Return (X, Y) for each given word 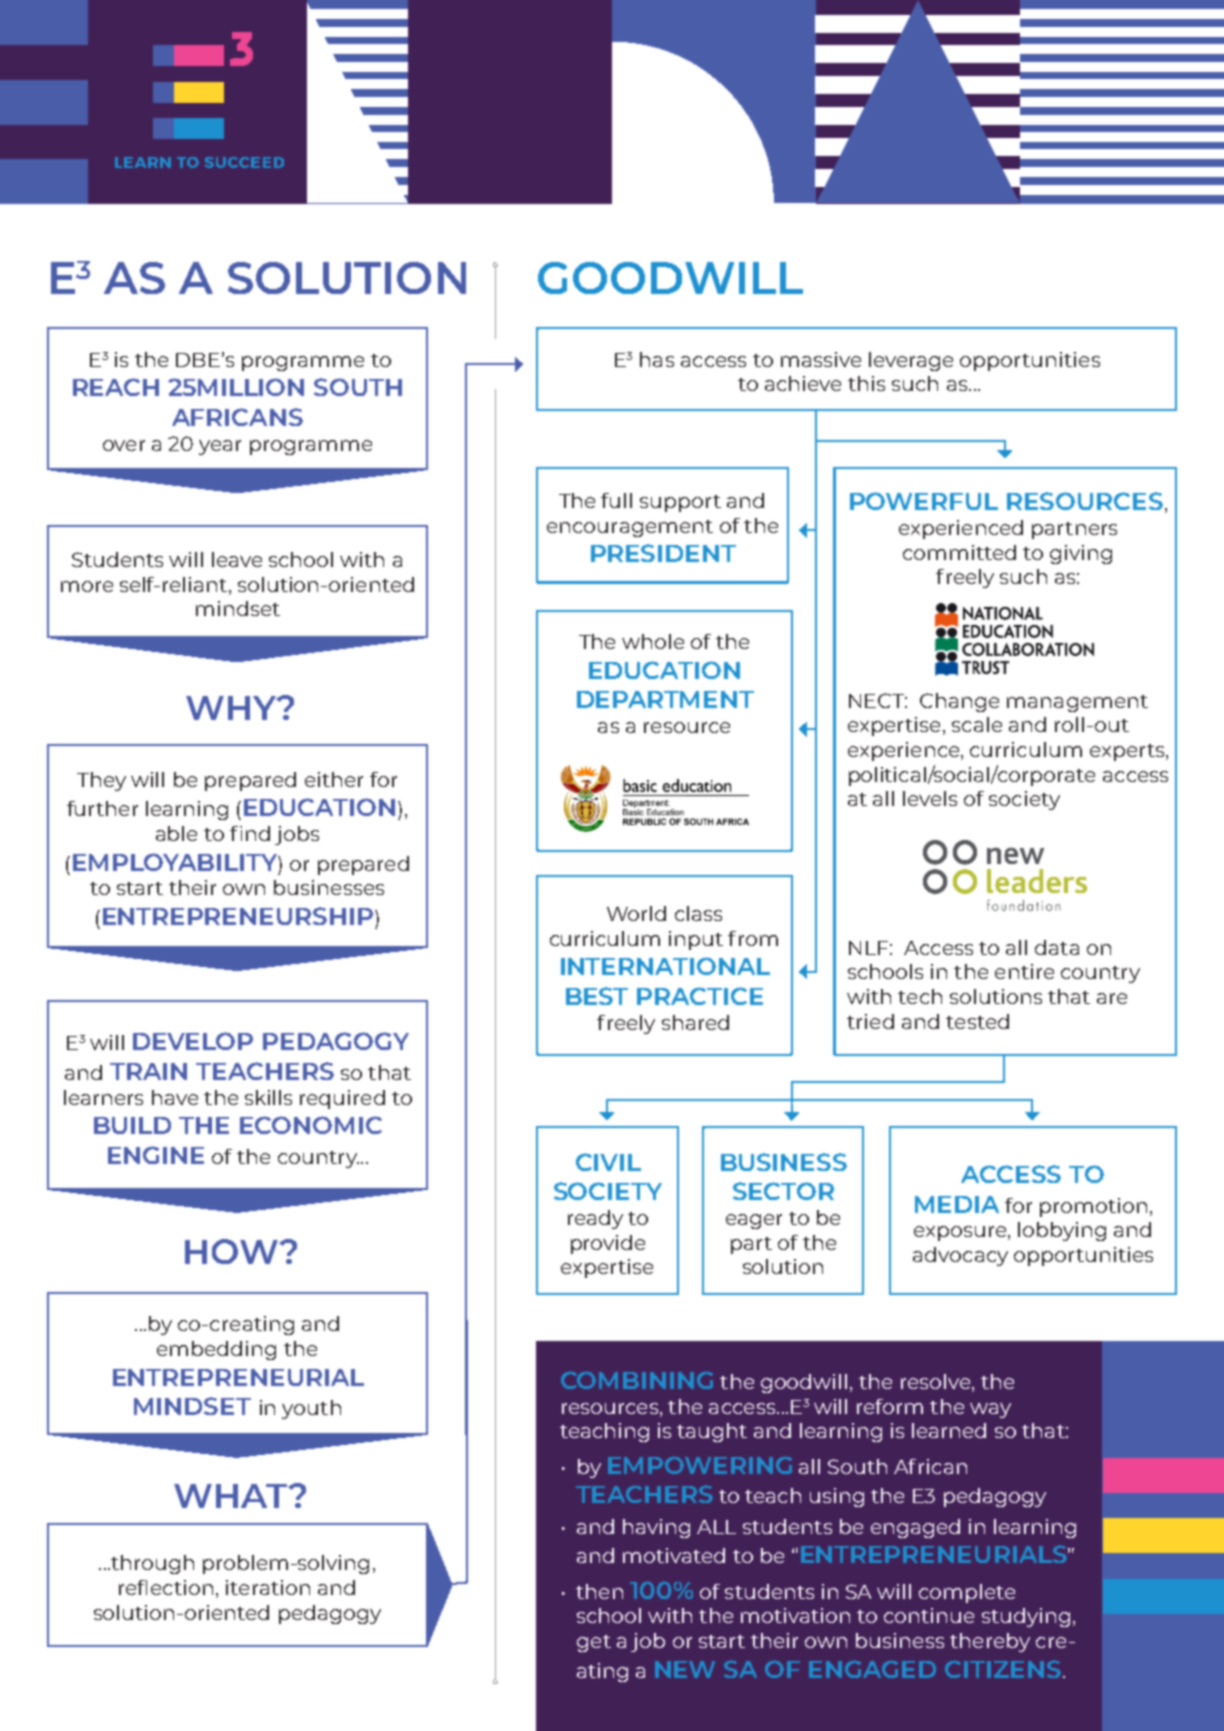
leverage (911, 361)
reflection (166, 1587)
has (657, 359)
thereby (990, 1642)
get (594, 1643)
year (220, 447)
